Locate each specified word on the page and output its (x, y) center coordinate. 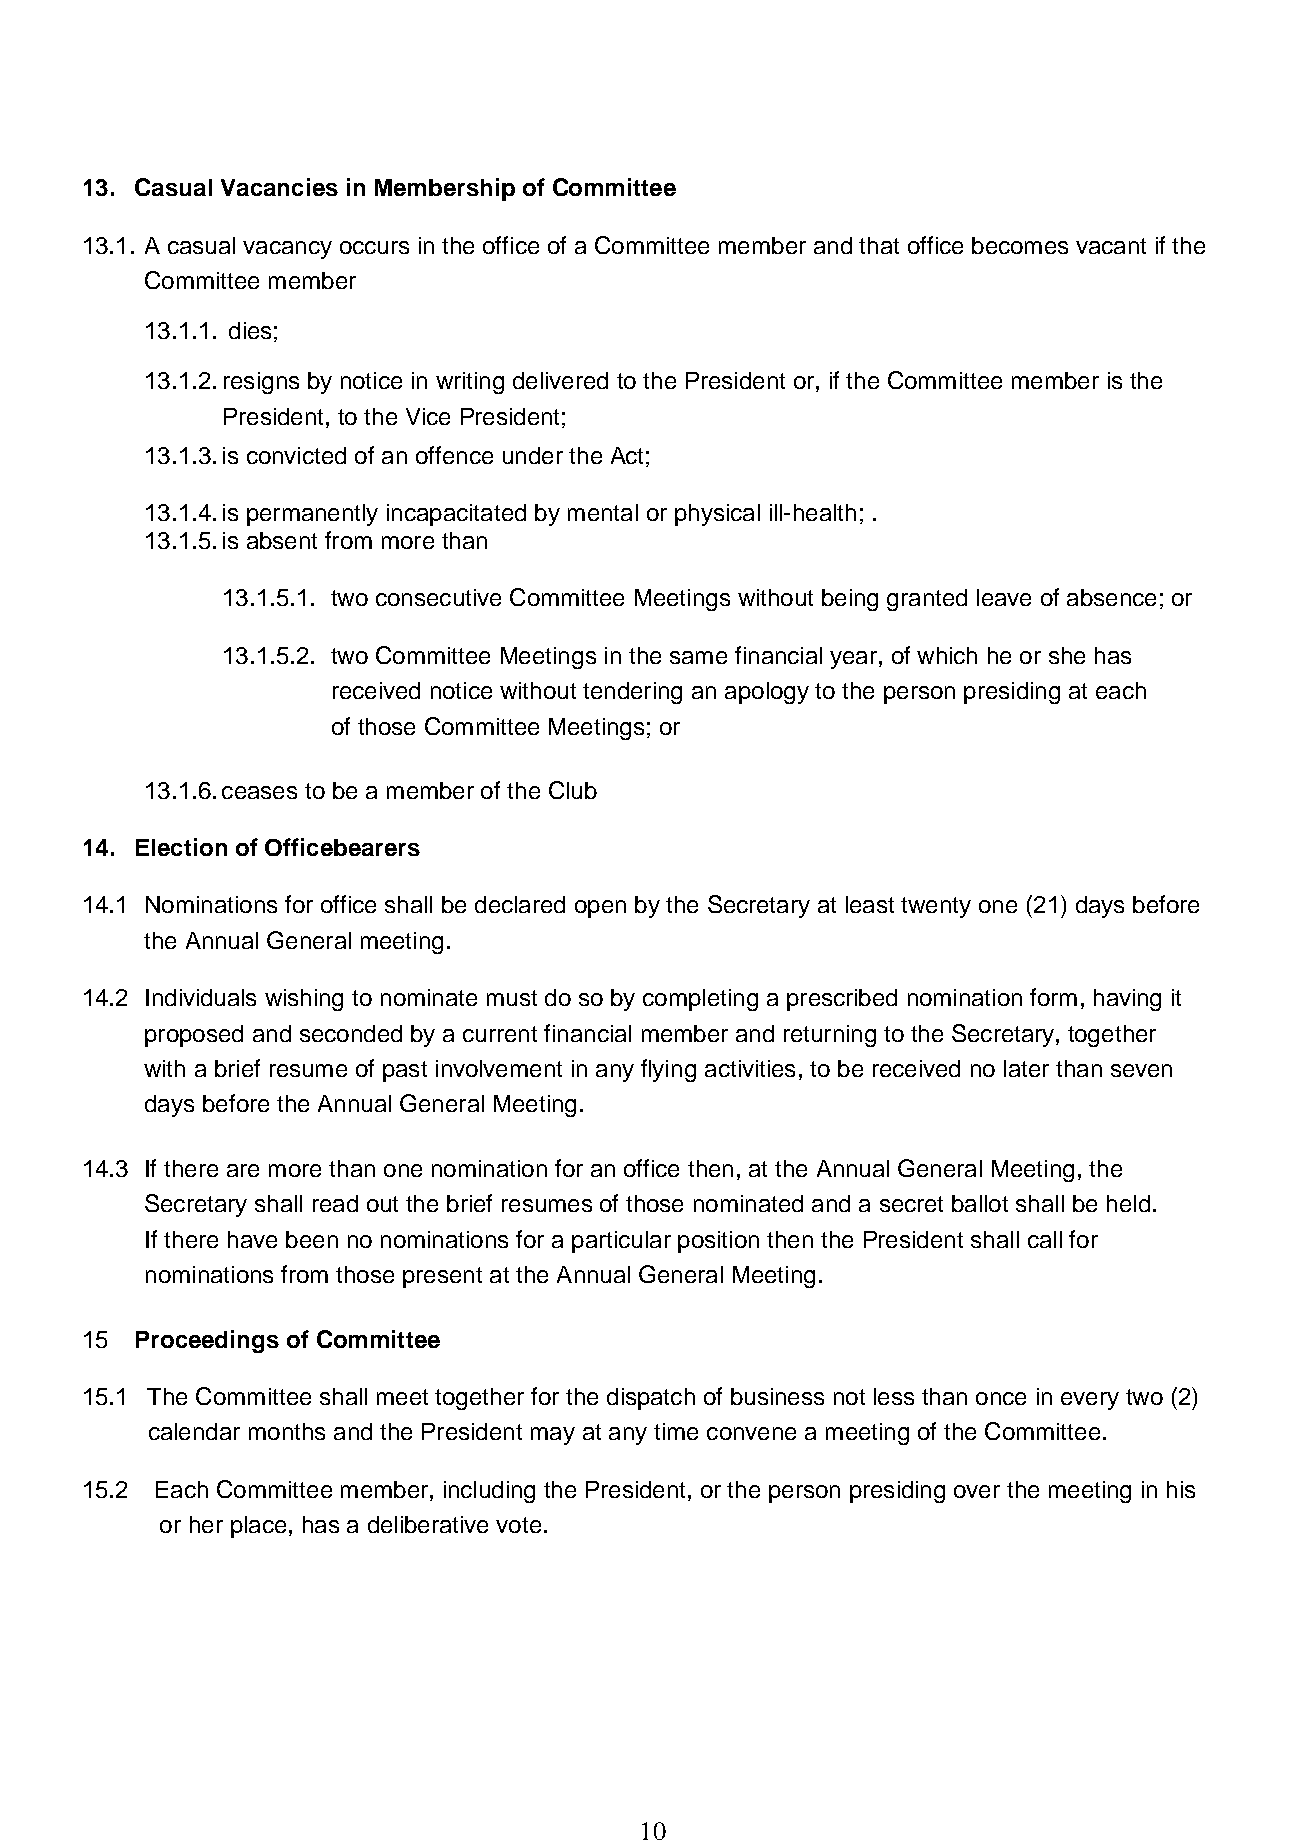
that (879, 245)
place (258, 1527)
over (977, 1491)
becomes (1020, 245)
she (1067, 655)
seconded (351, 1033)
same (698, 657)
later (1026, 1068)
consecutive (438, 597)
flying (668, 1070)
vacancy (287, 250)
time (676, 1431)
